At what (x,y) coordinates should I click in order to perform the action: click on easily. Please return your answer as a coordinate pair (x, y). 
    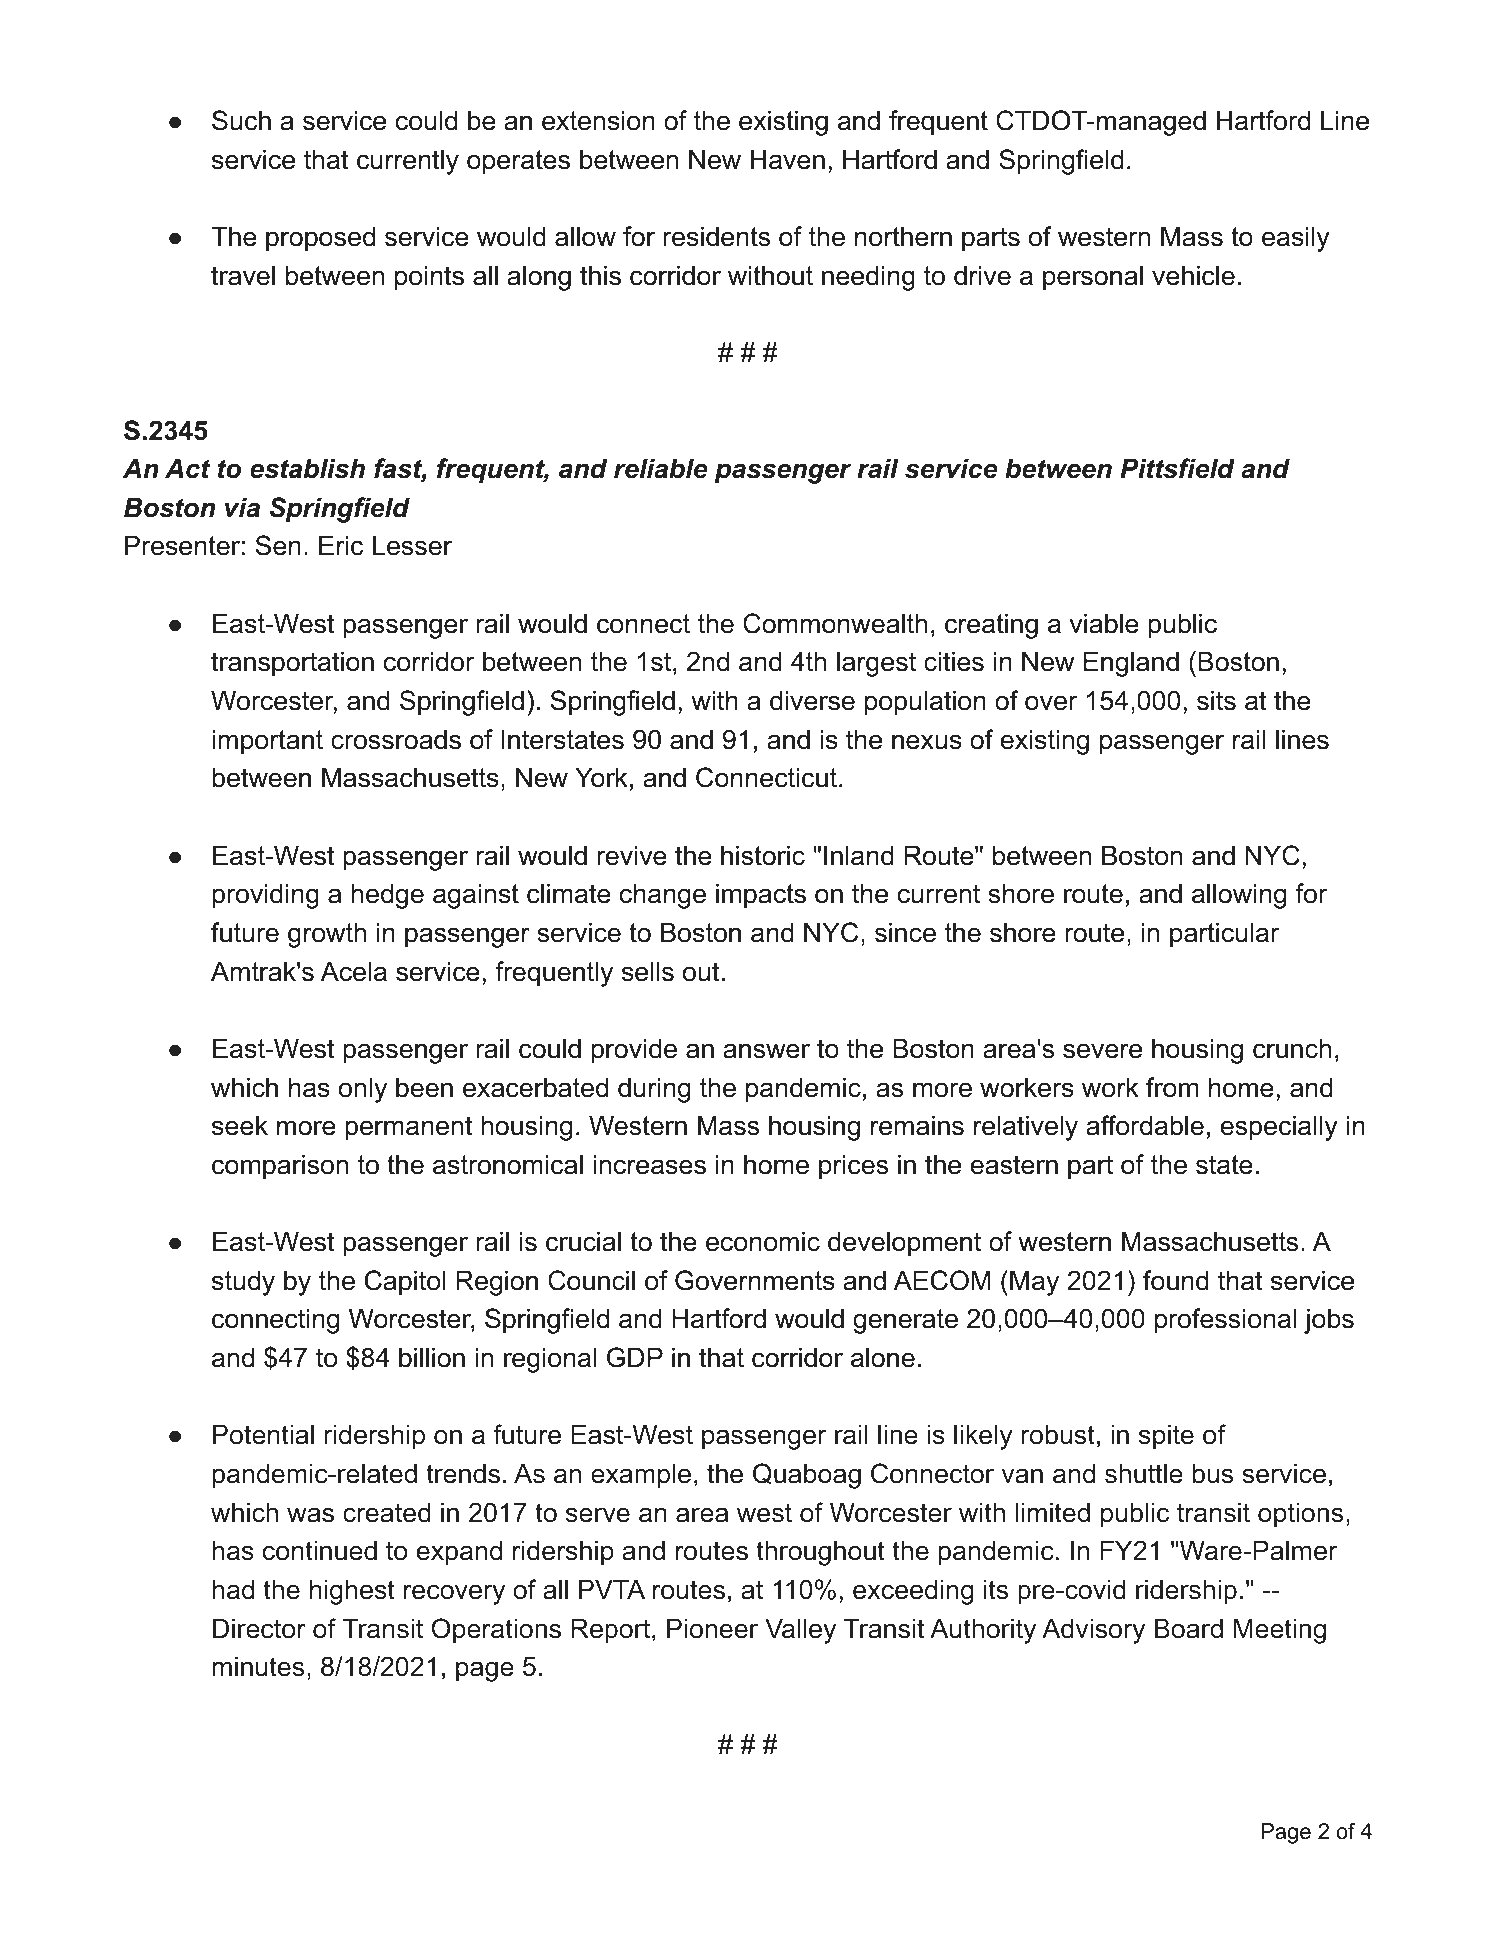
    Looking at the image, I should click on (1296, 239).
